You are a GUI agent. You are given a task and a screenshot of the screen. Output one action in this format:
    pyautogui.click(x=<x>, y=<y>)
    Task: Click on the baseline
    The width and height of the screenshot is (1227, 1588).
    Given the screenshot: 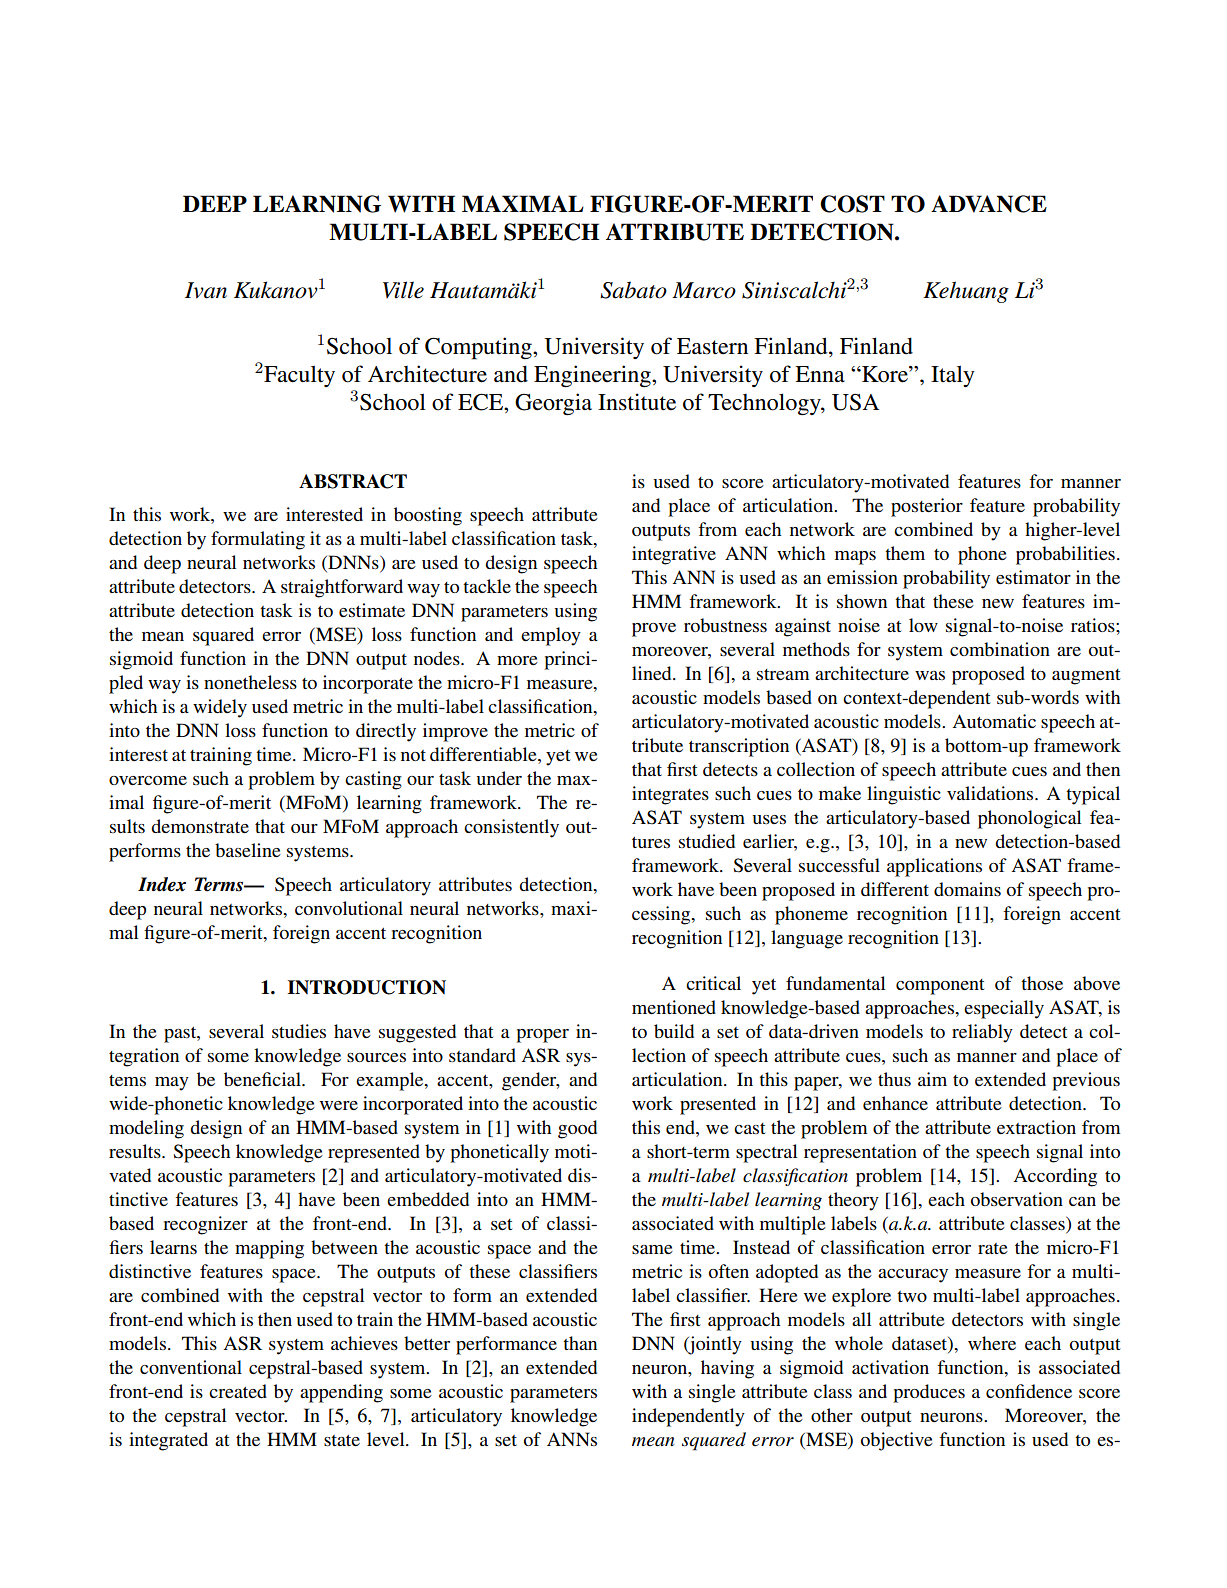 What is the action you would take?
    pyautogui.click(x=248, y=850)
